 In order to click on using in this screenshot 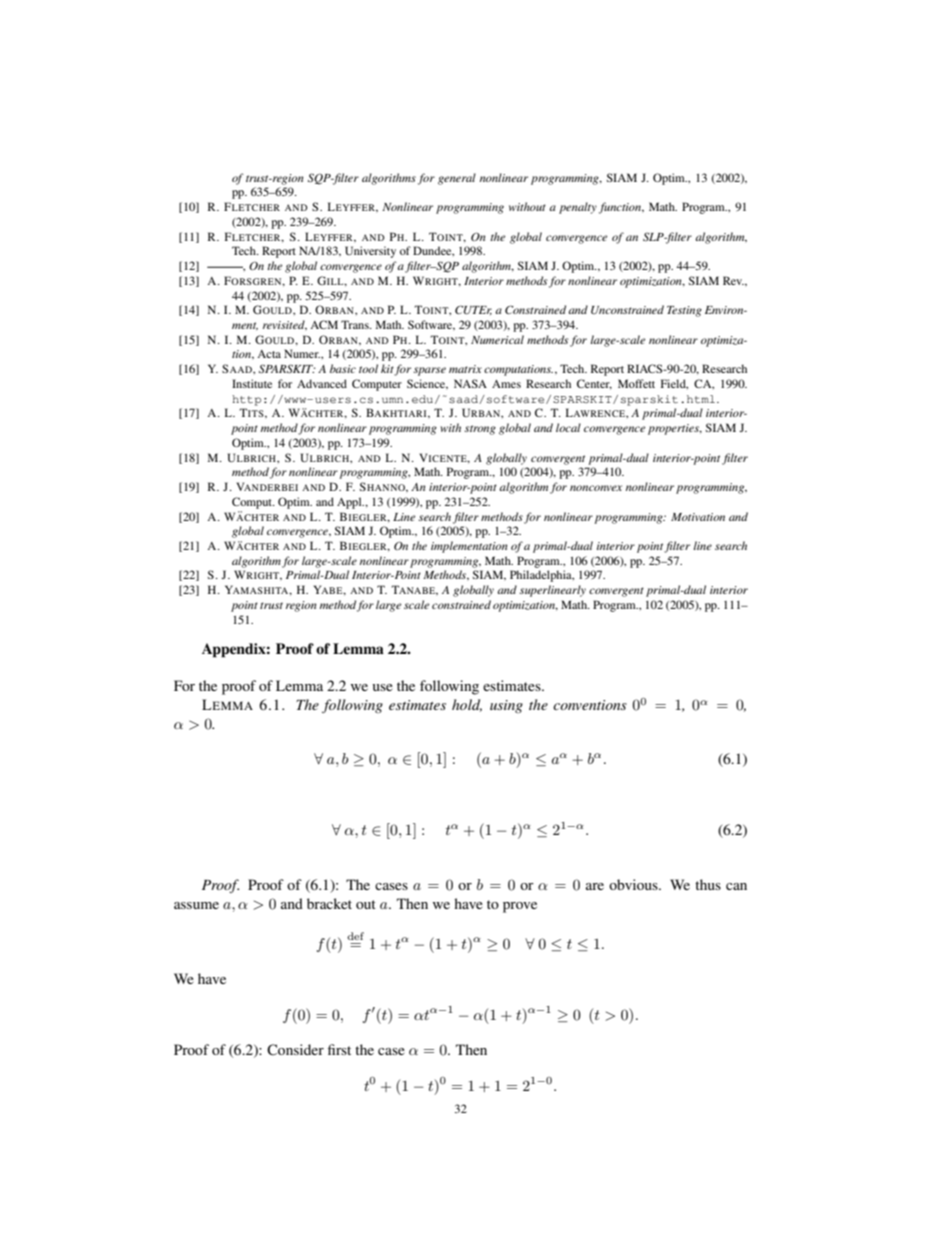, I will do `click(506, 706)`.
